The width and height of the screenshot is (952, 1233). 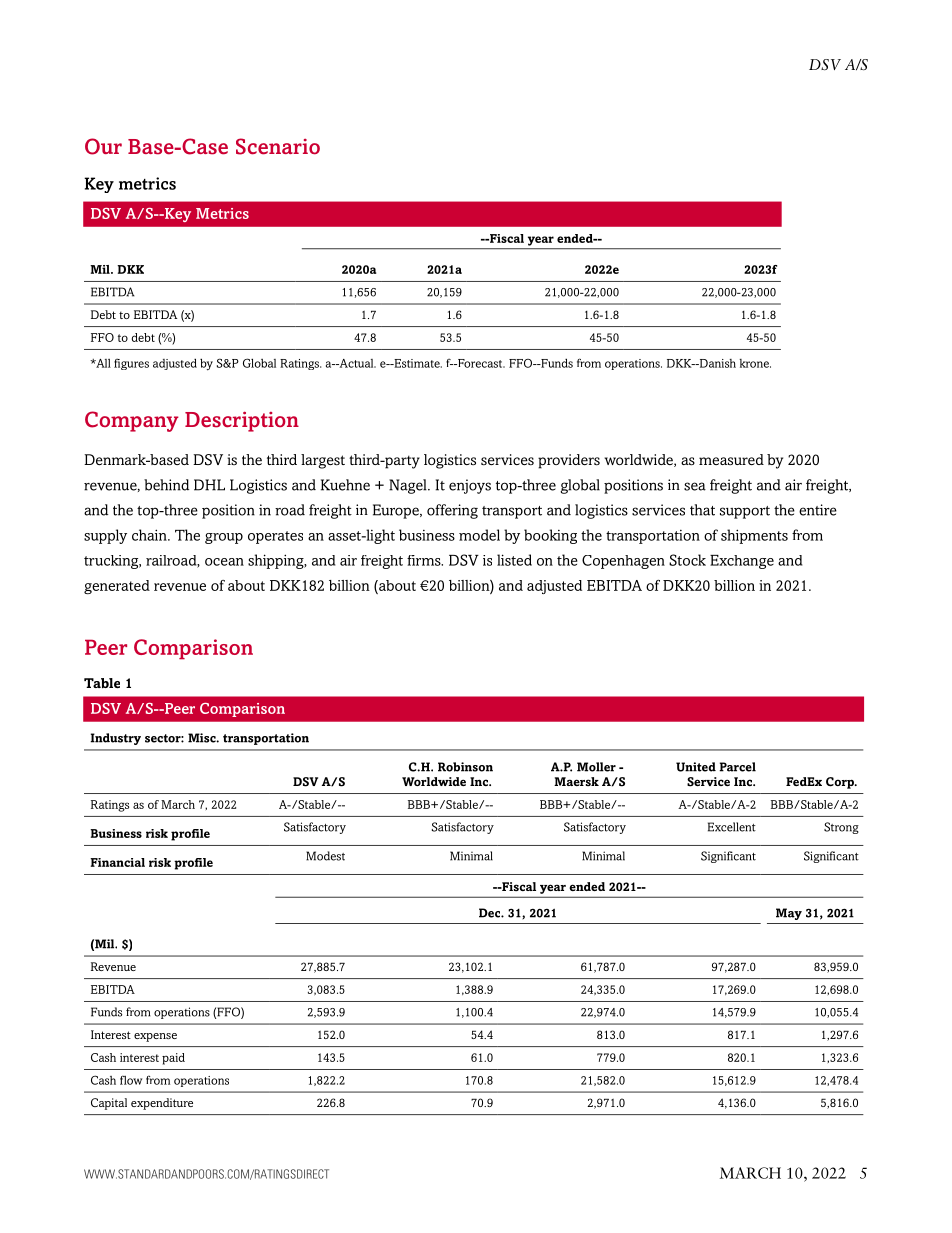 What do you see at coordinates (325, 856) in the screenshot?
I see `Modest` at bounding box center [325, 856].
